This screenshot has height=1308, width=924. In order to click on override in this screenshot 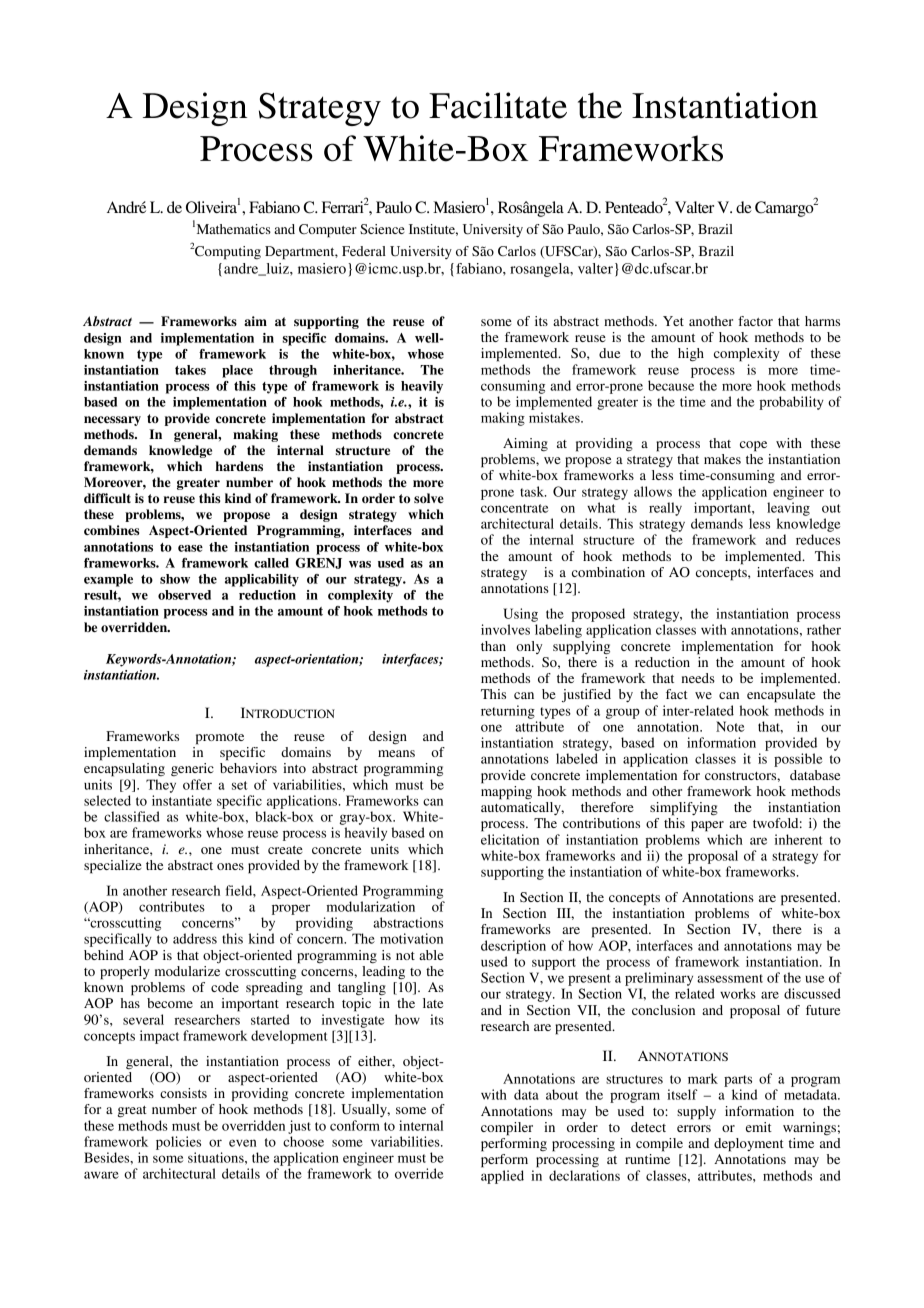, I will do `click(419, 1173)`.
